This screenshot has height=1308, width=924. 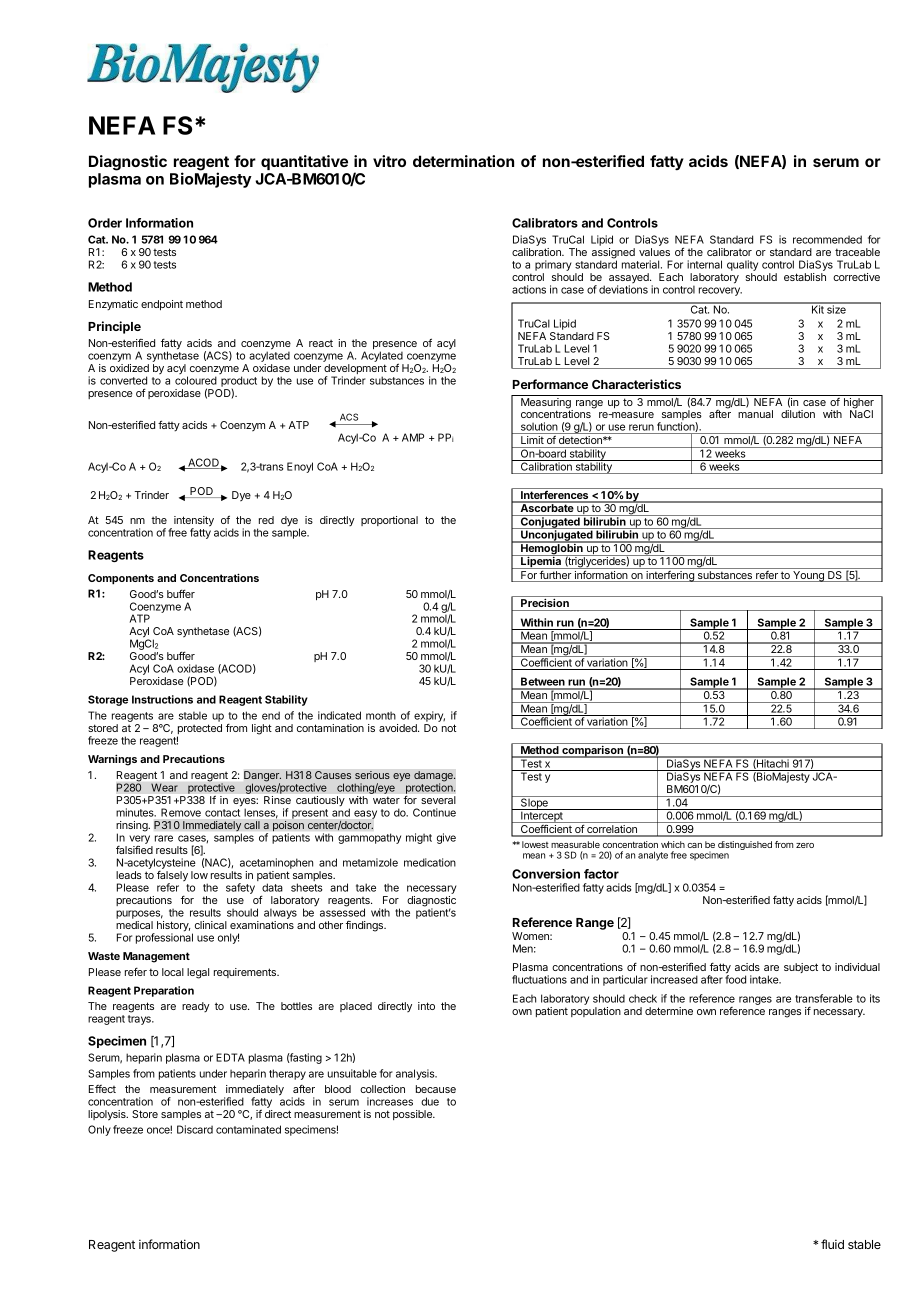 What do you see at coordinates (463, 161) in the screenshot?
I see `determination` at bounding box center [463, 161].
